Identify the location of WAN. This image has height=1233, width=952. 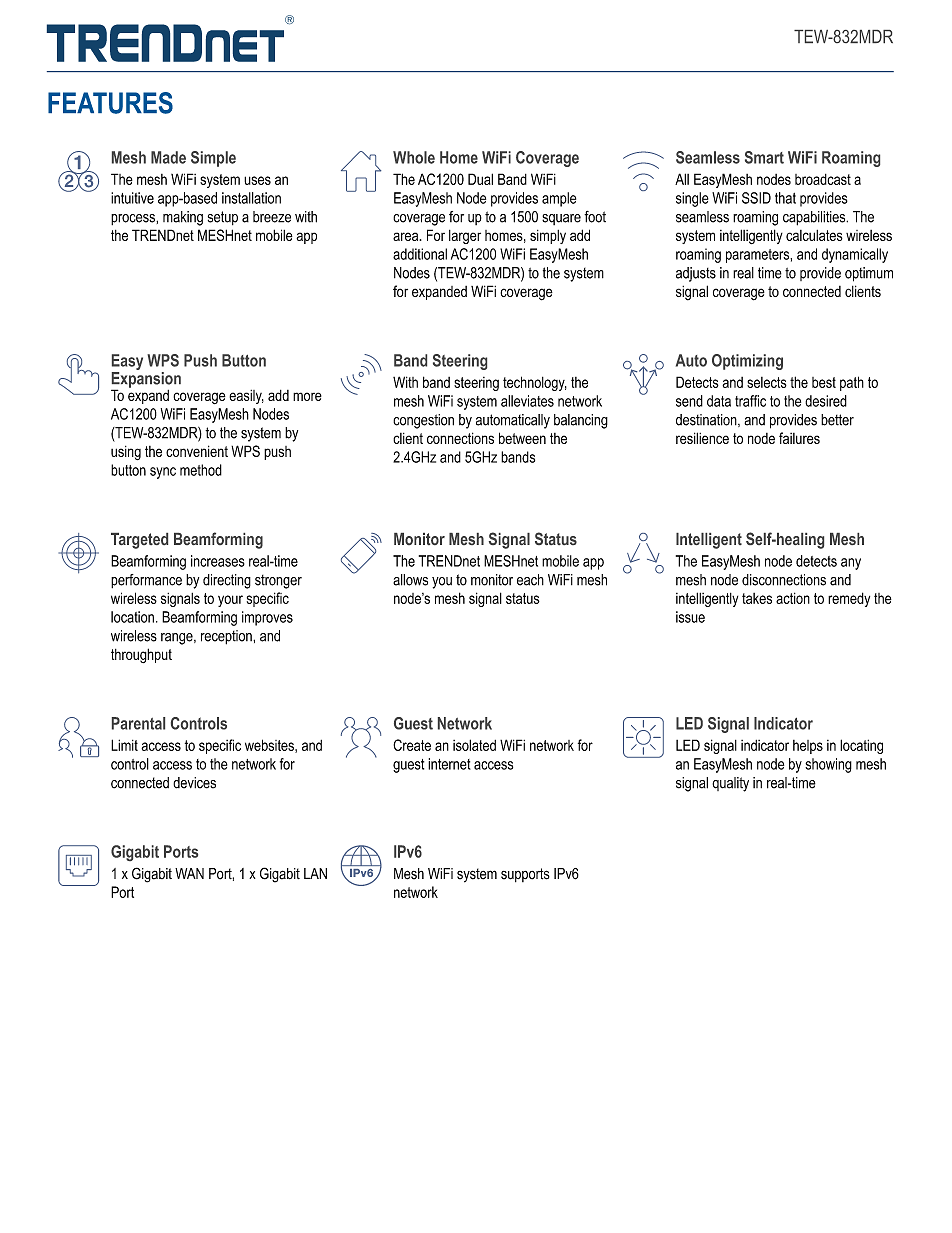
(189, 873).
